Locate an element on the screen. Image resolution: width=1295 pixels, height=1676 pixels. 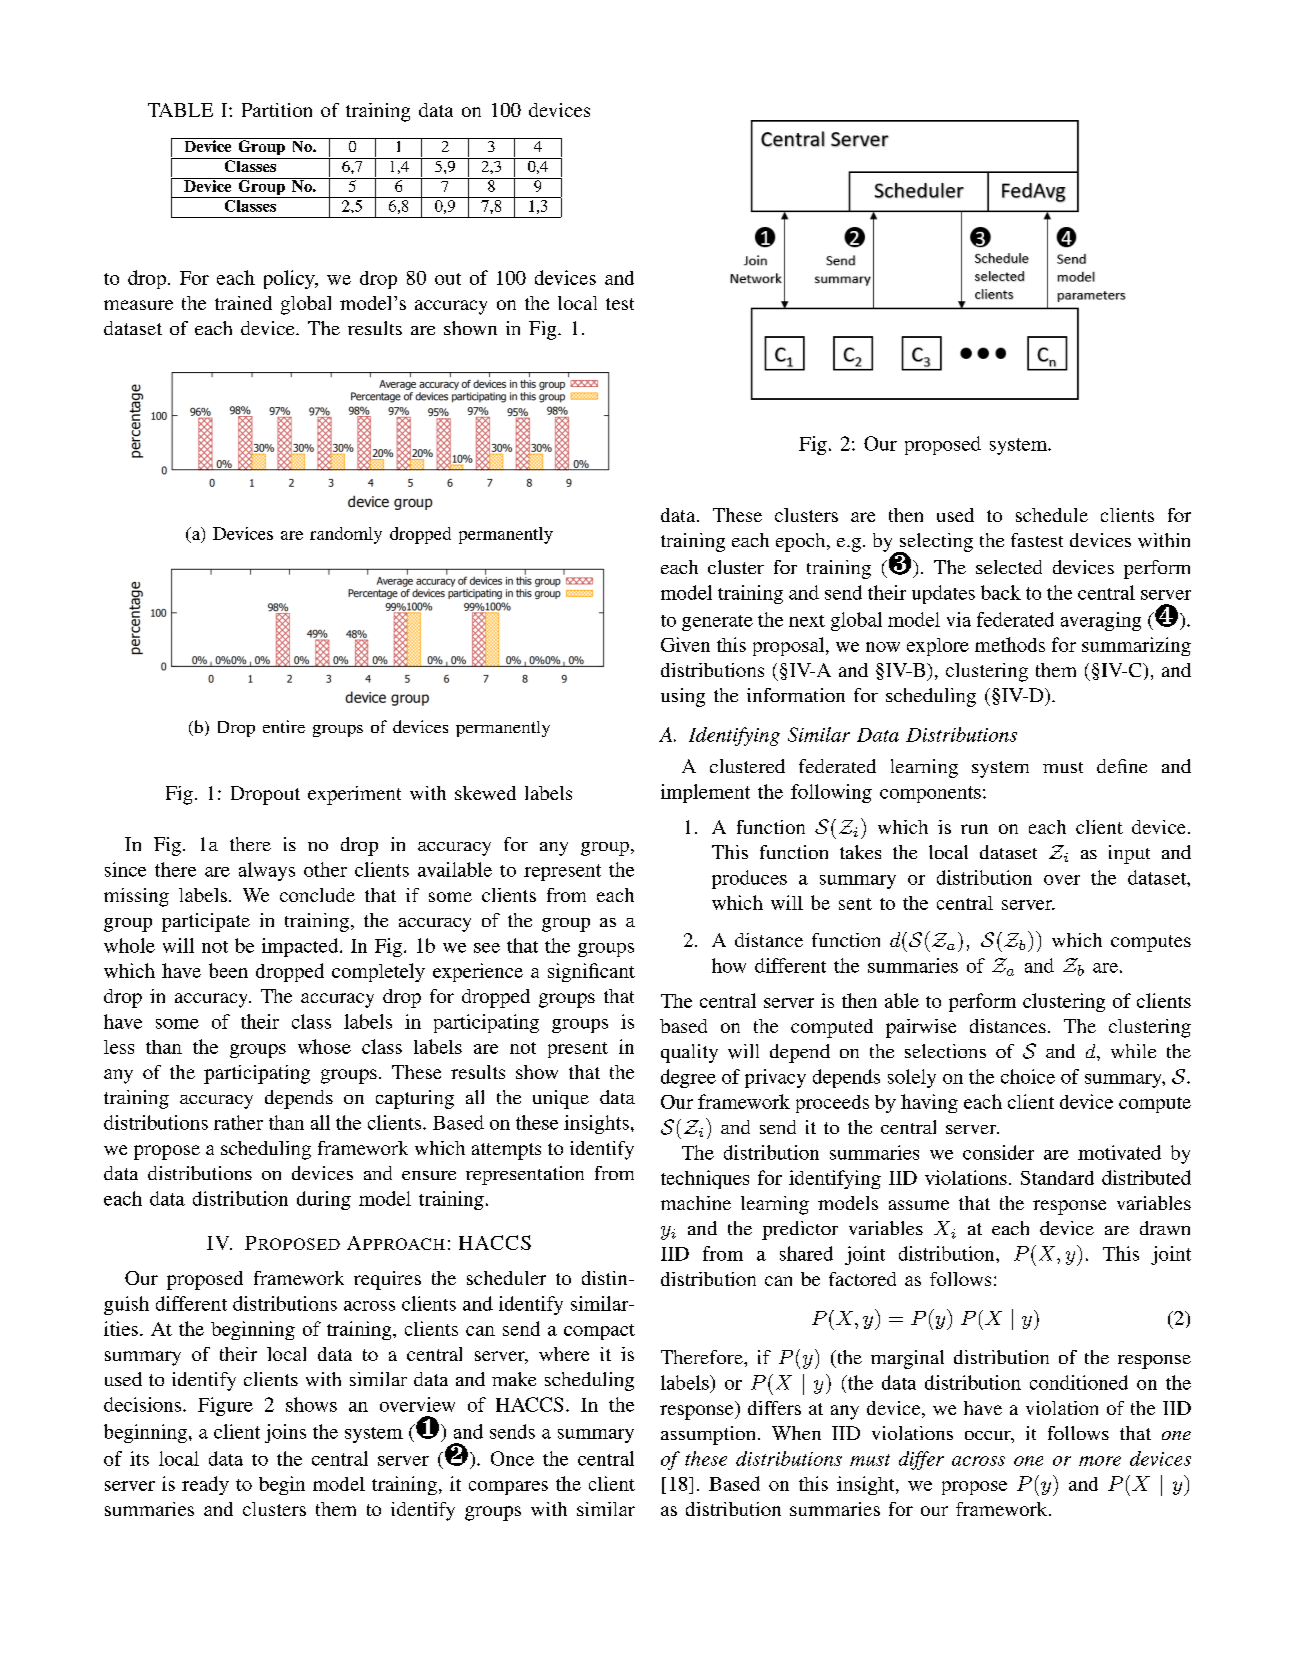
selected is located at coordinates (1009, 567).
